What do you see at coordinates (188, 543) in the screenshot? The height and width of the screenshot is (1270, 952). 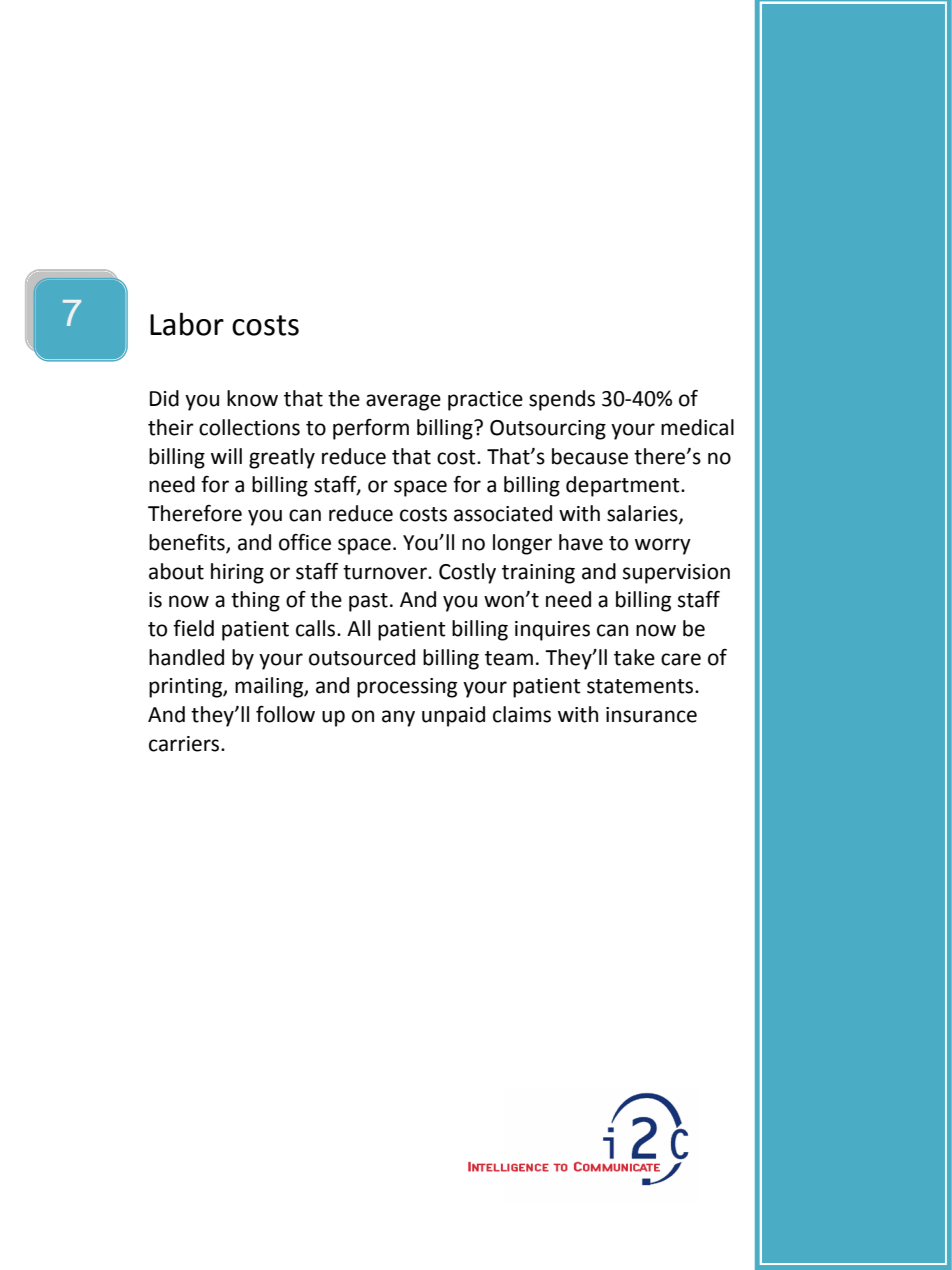 I see `benefits` at bounding box center [188, 543].
